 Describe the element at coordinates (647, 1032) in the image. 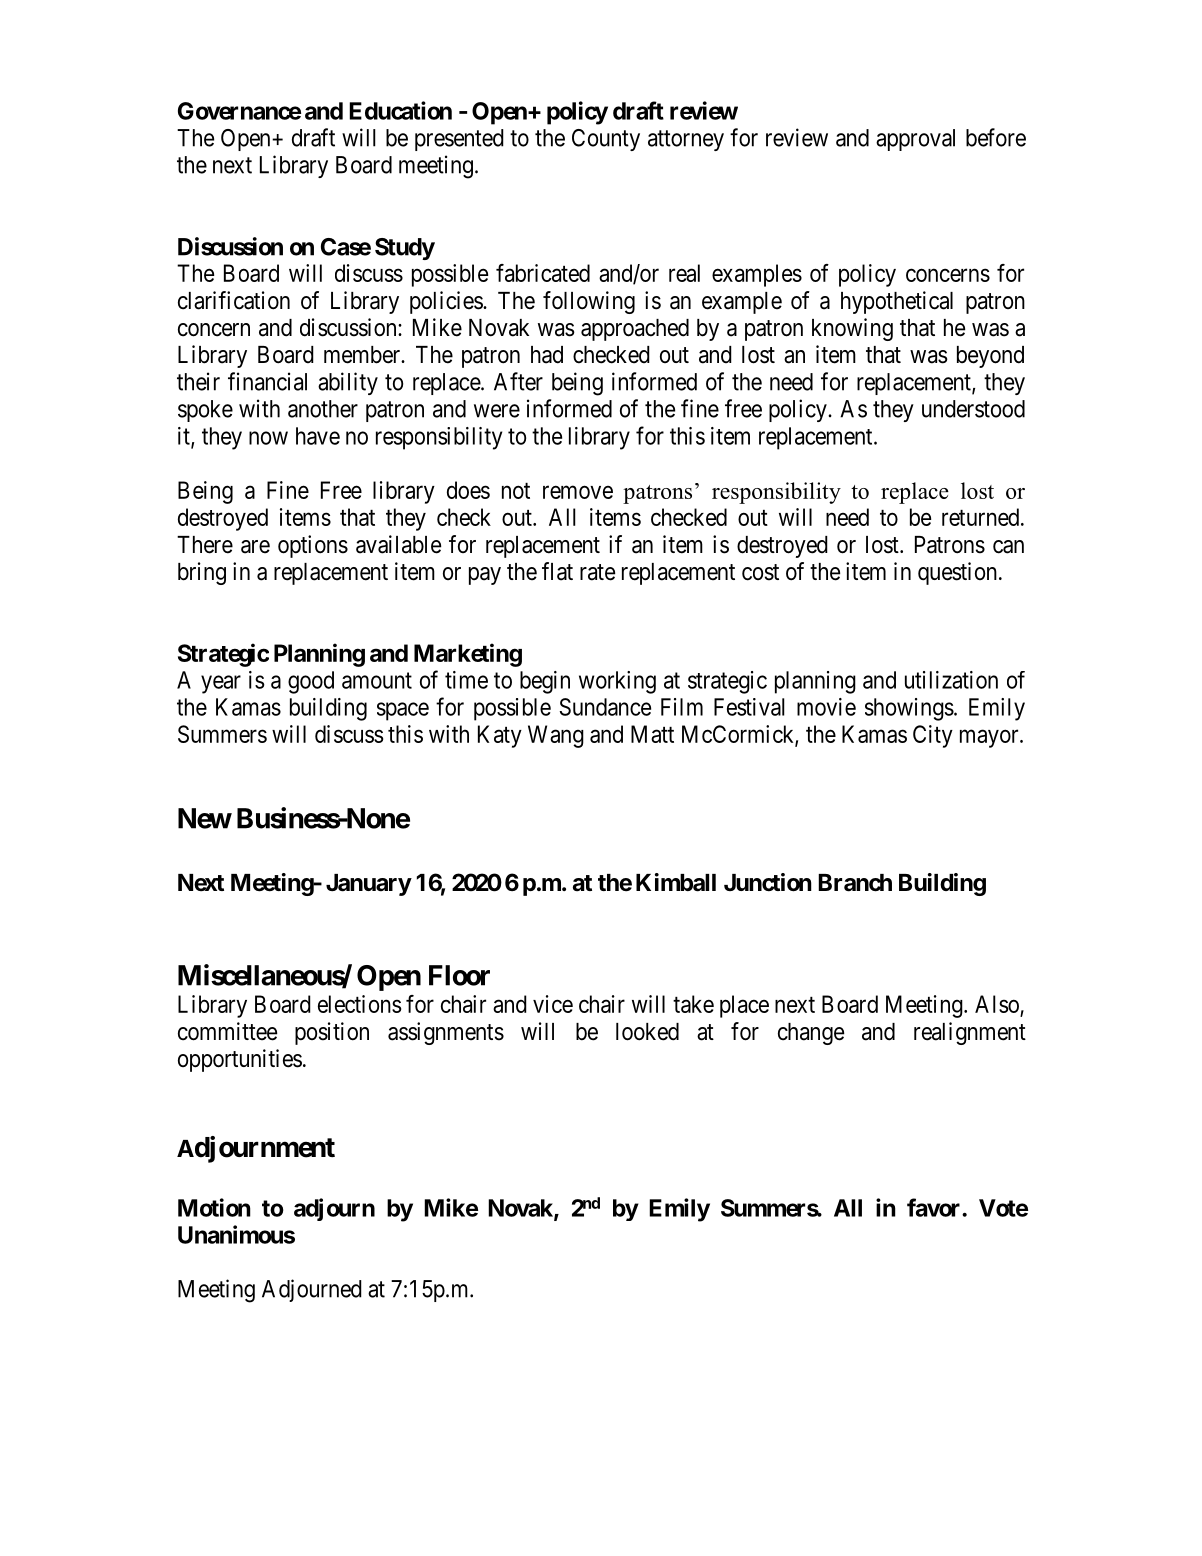

I see `looked` at that location.
